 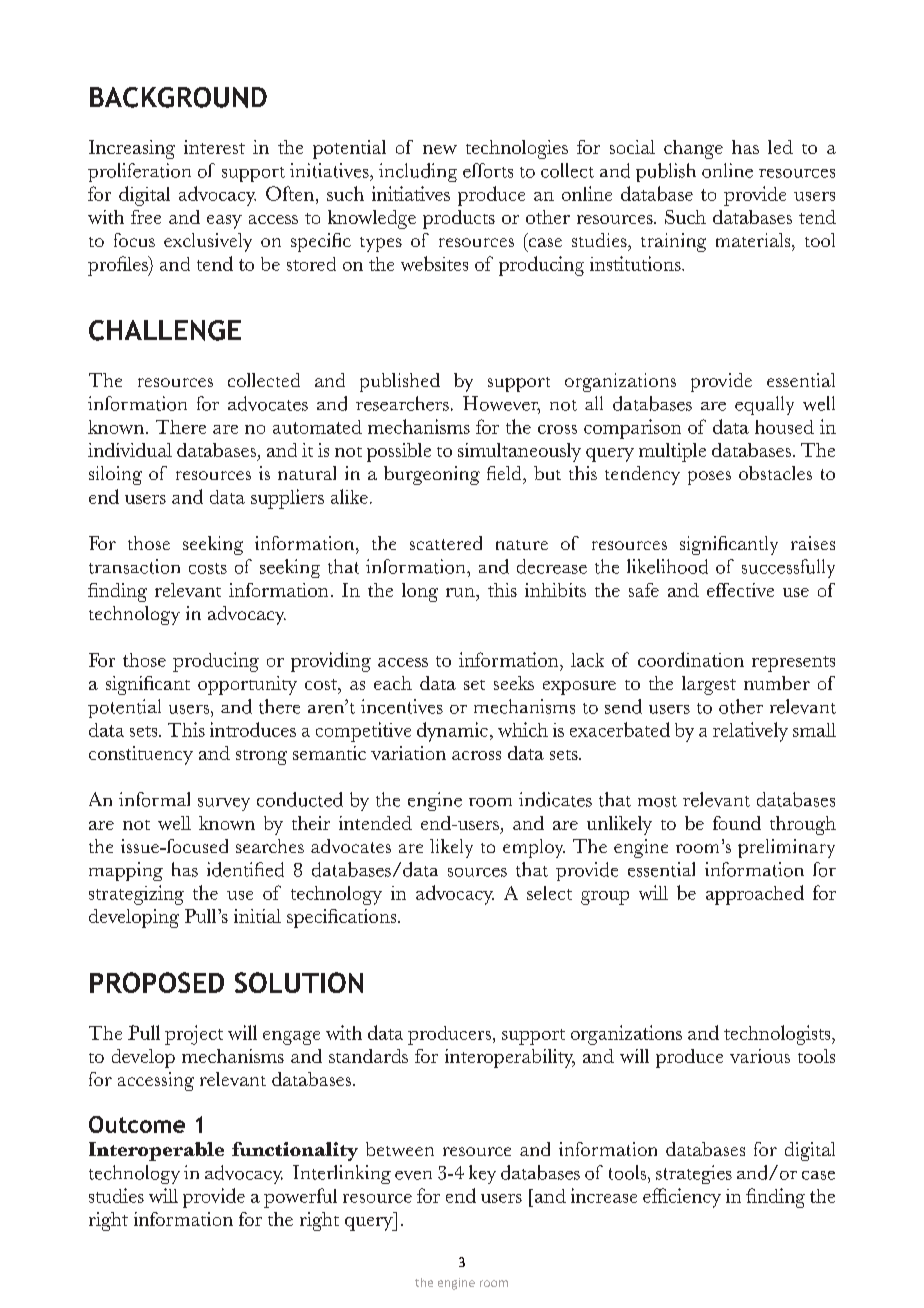 What do you see at coordinates (549, 893) in the image?
I see `select` at bounding box center [549, 893].
